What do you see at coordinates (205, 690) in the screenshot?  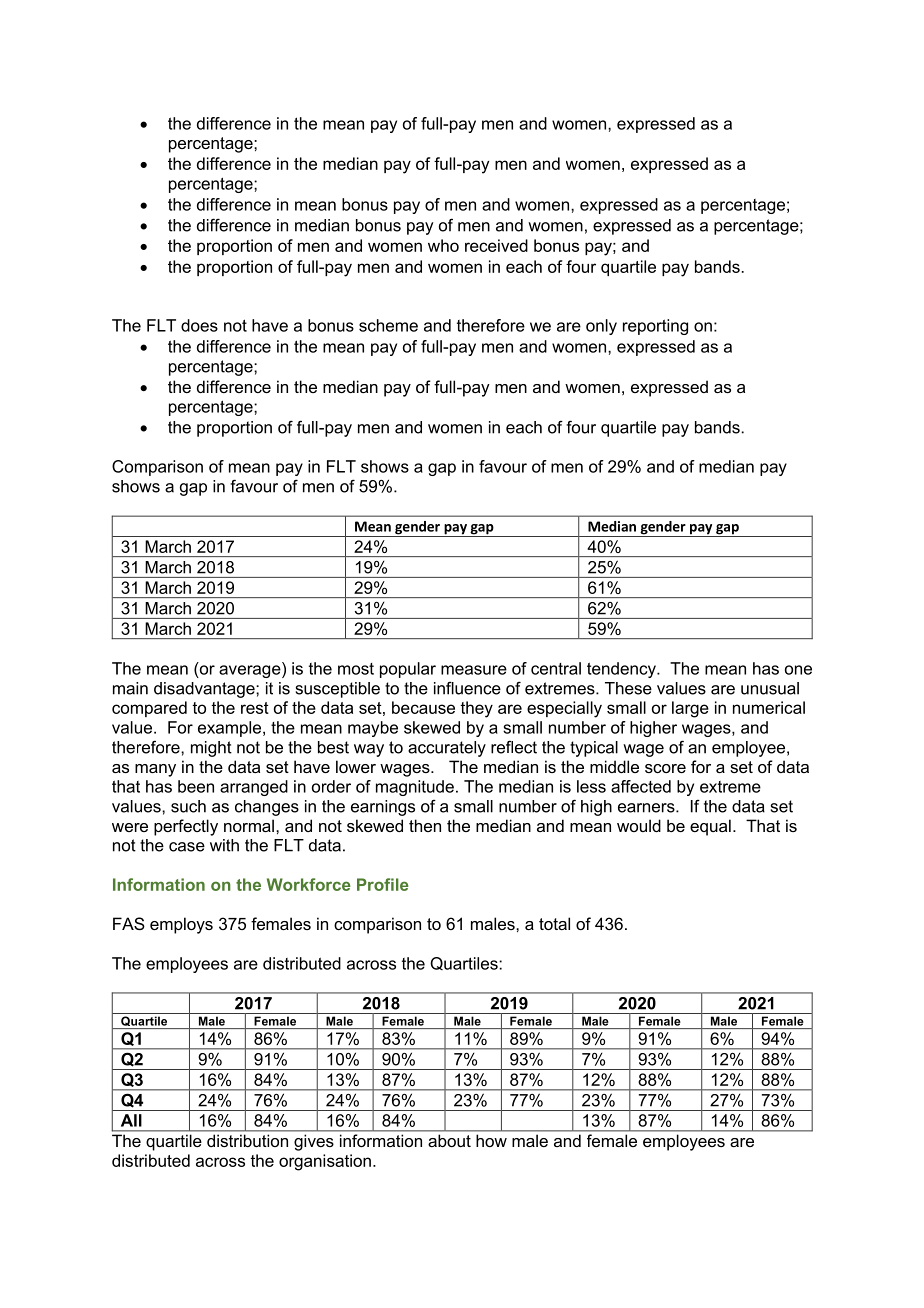 I see `disadvantage` at bounding box center [205, 690].
